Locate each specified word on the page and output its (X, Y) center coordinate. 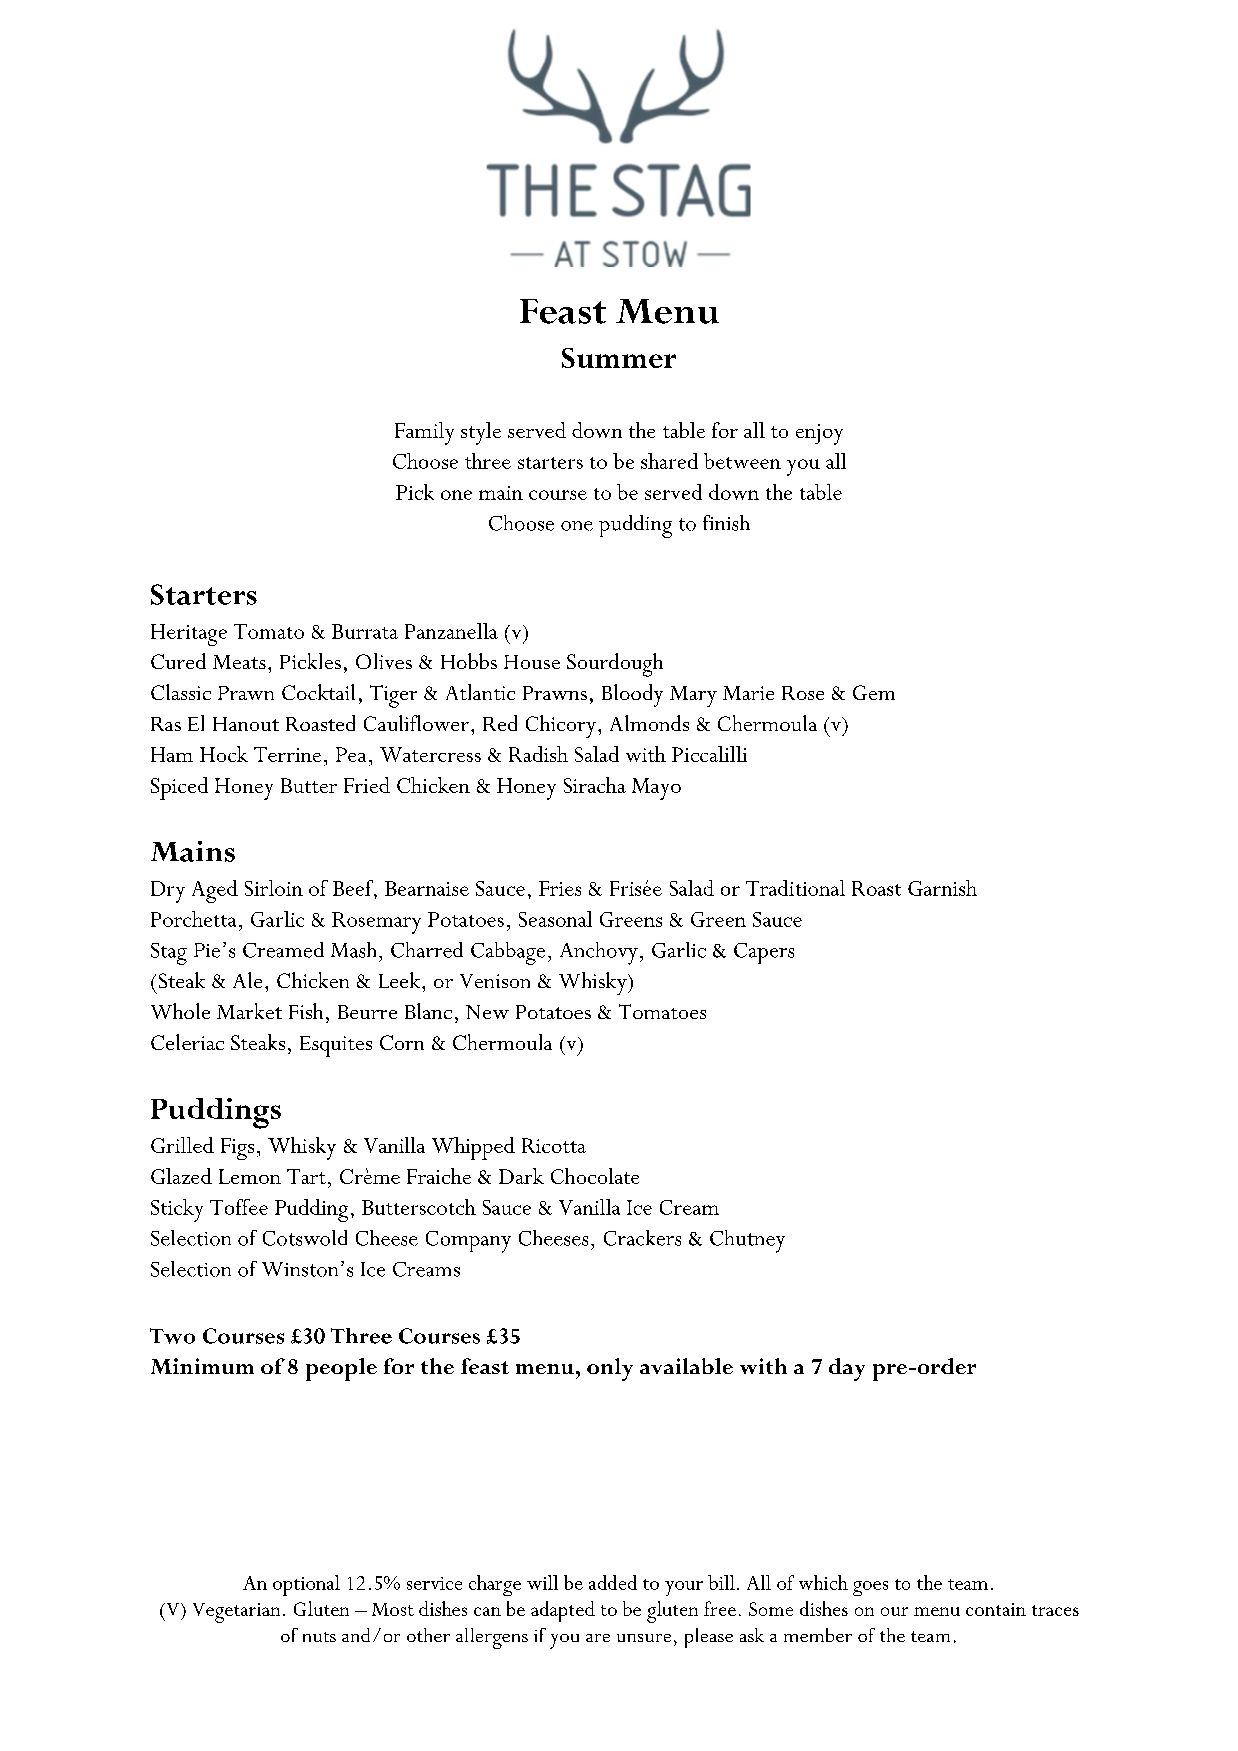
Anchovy (599, 953)
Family (424, 433)
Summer (619, 358)
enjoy (819, 434)
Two (172, 1336)
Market (249, 1011)
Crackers (642, 1238)
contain (996, 1609)
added (613, 1582)
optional (306, 1585)
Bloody (632, 695)
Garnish (942, 888)
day (847, 1369)
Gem (874, 692)
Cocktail (318, 692)
